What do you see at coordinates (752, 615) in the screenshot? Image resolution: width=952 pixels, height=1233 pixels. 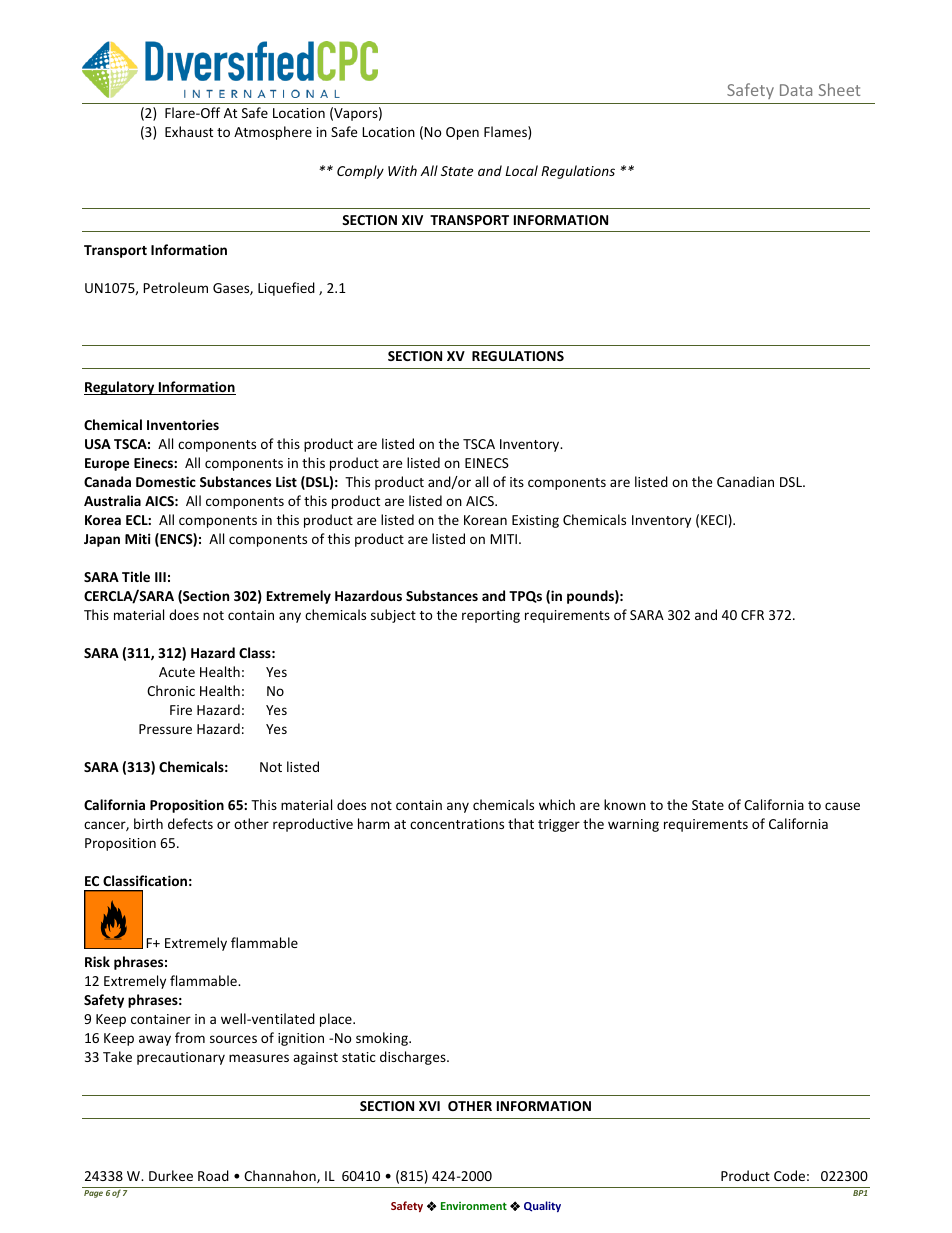 I see `CFR` at bounding box center [752, 615].
